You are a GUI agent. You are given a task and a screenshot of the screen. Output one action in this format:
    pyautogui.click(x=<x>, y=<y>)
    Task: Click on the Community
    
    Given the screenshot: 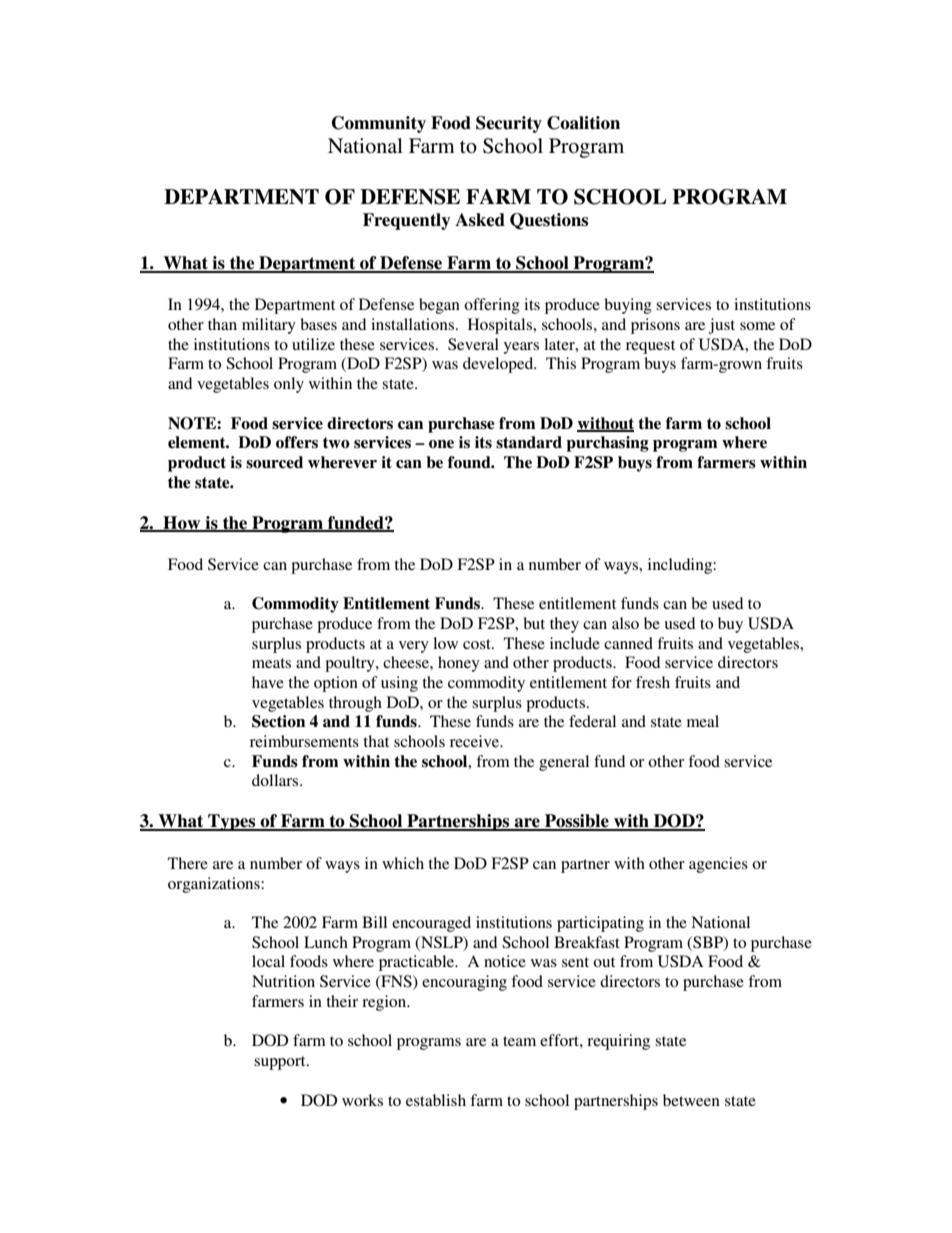 What is the action you would take?
    pyautogui.click(x=379, y=124)
